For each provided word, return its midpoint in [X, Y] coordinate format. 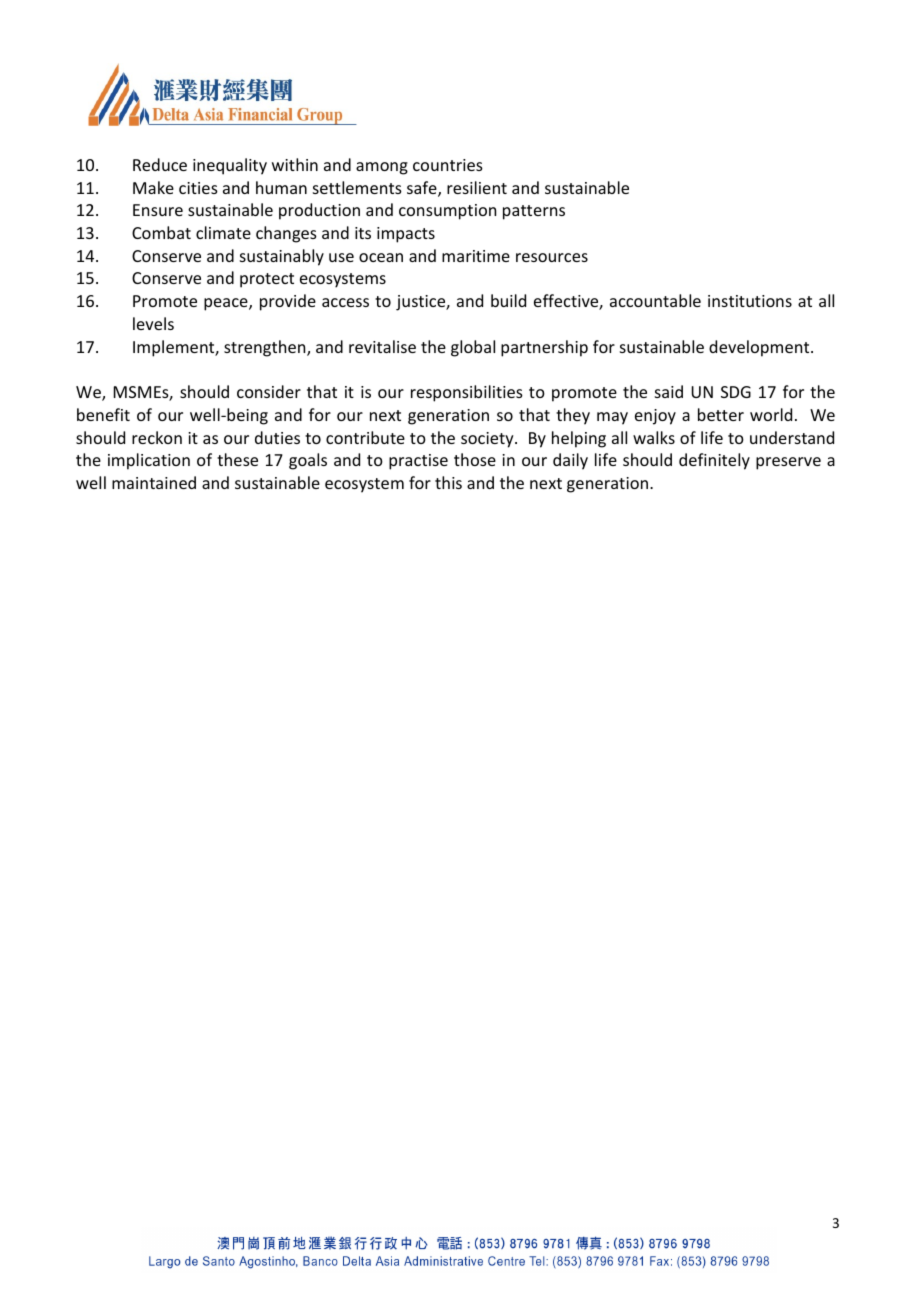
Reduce [160, 164]
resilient [477, 187]
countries [448, 165]
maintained [154, 482]
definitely [714, 461]
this [448, 482]
